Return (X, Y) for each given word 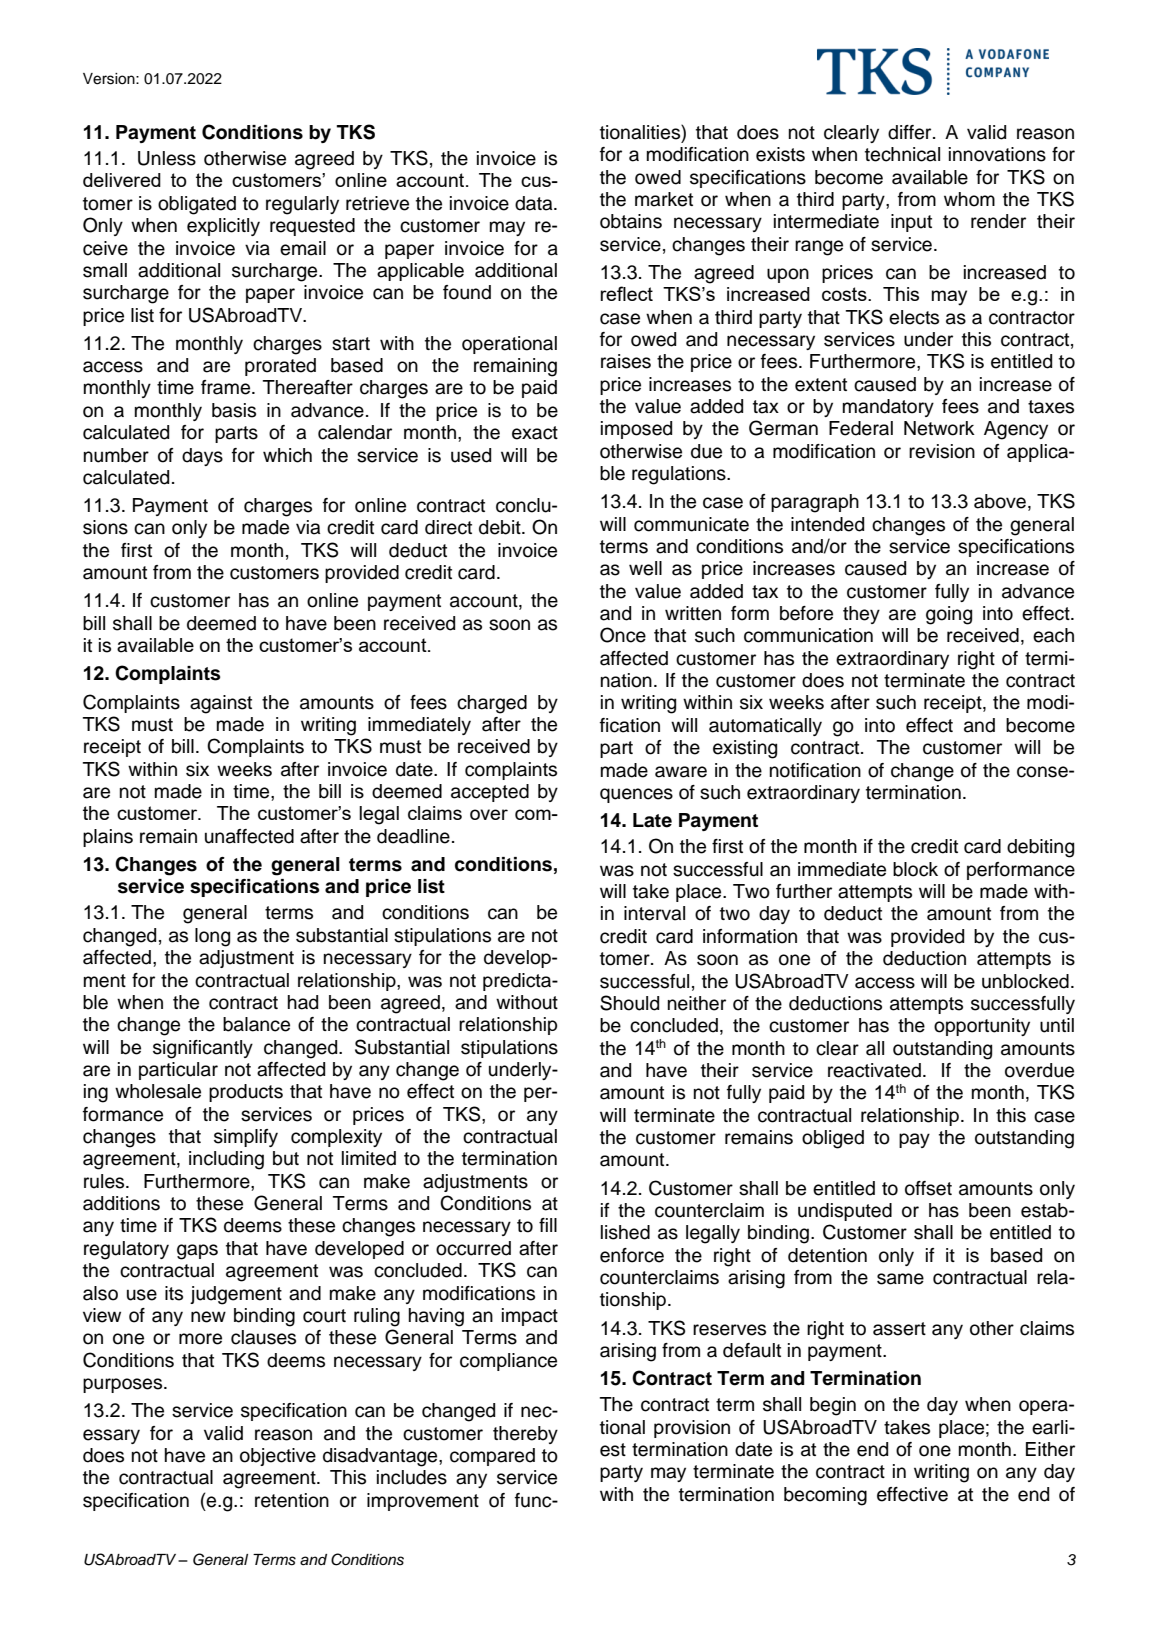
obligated (197, 205)
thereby (525, 1435)
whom (969, 199)
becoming (825, 1496)
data (535, 203)
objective (278, 1457)
